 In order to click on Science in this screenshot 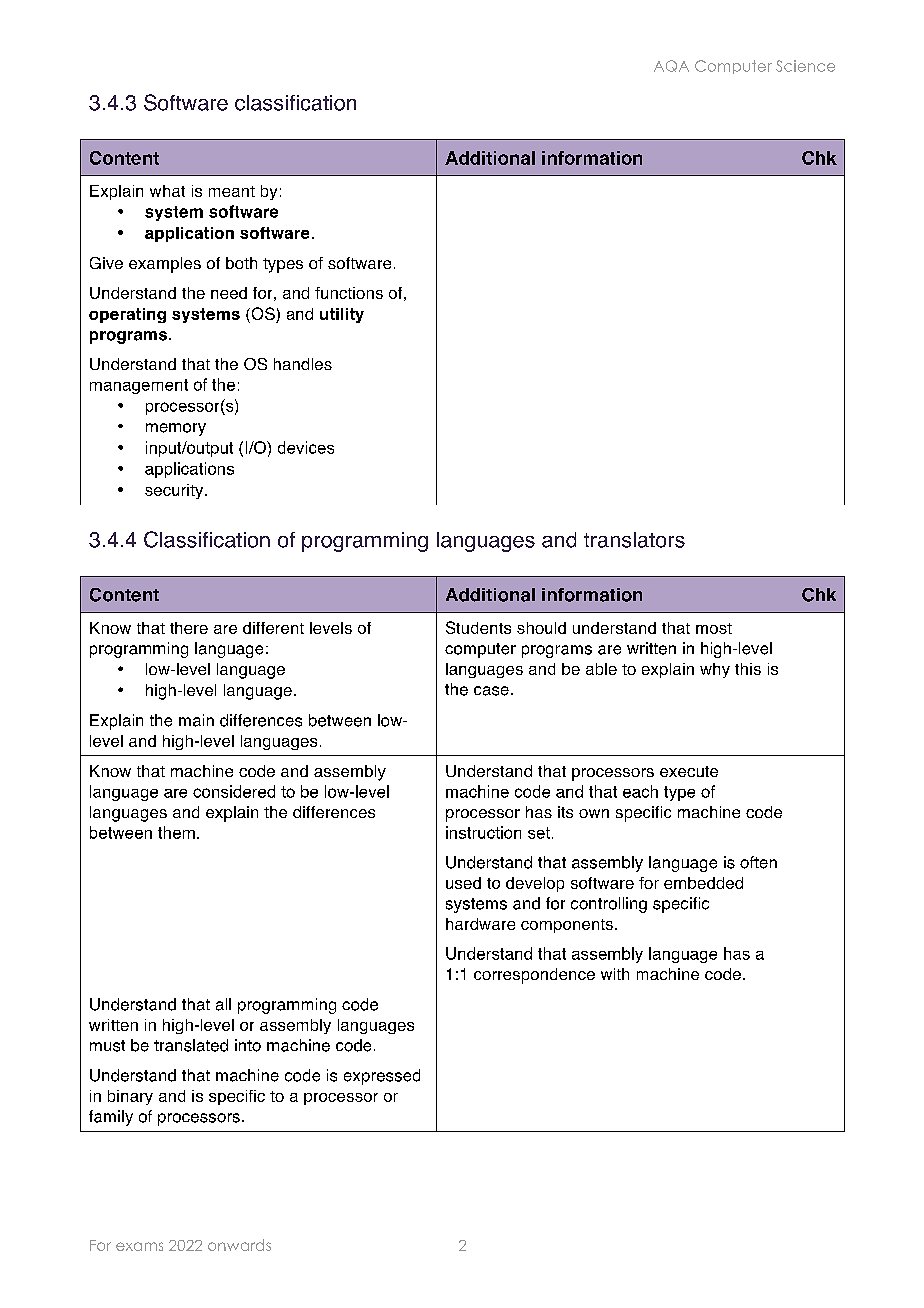, I will do `click(805, 66)`.
